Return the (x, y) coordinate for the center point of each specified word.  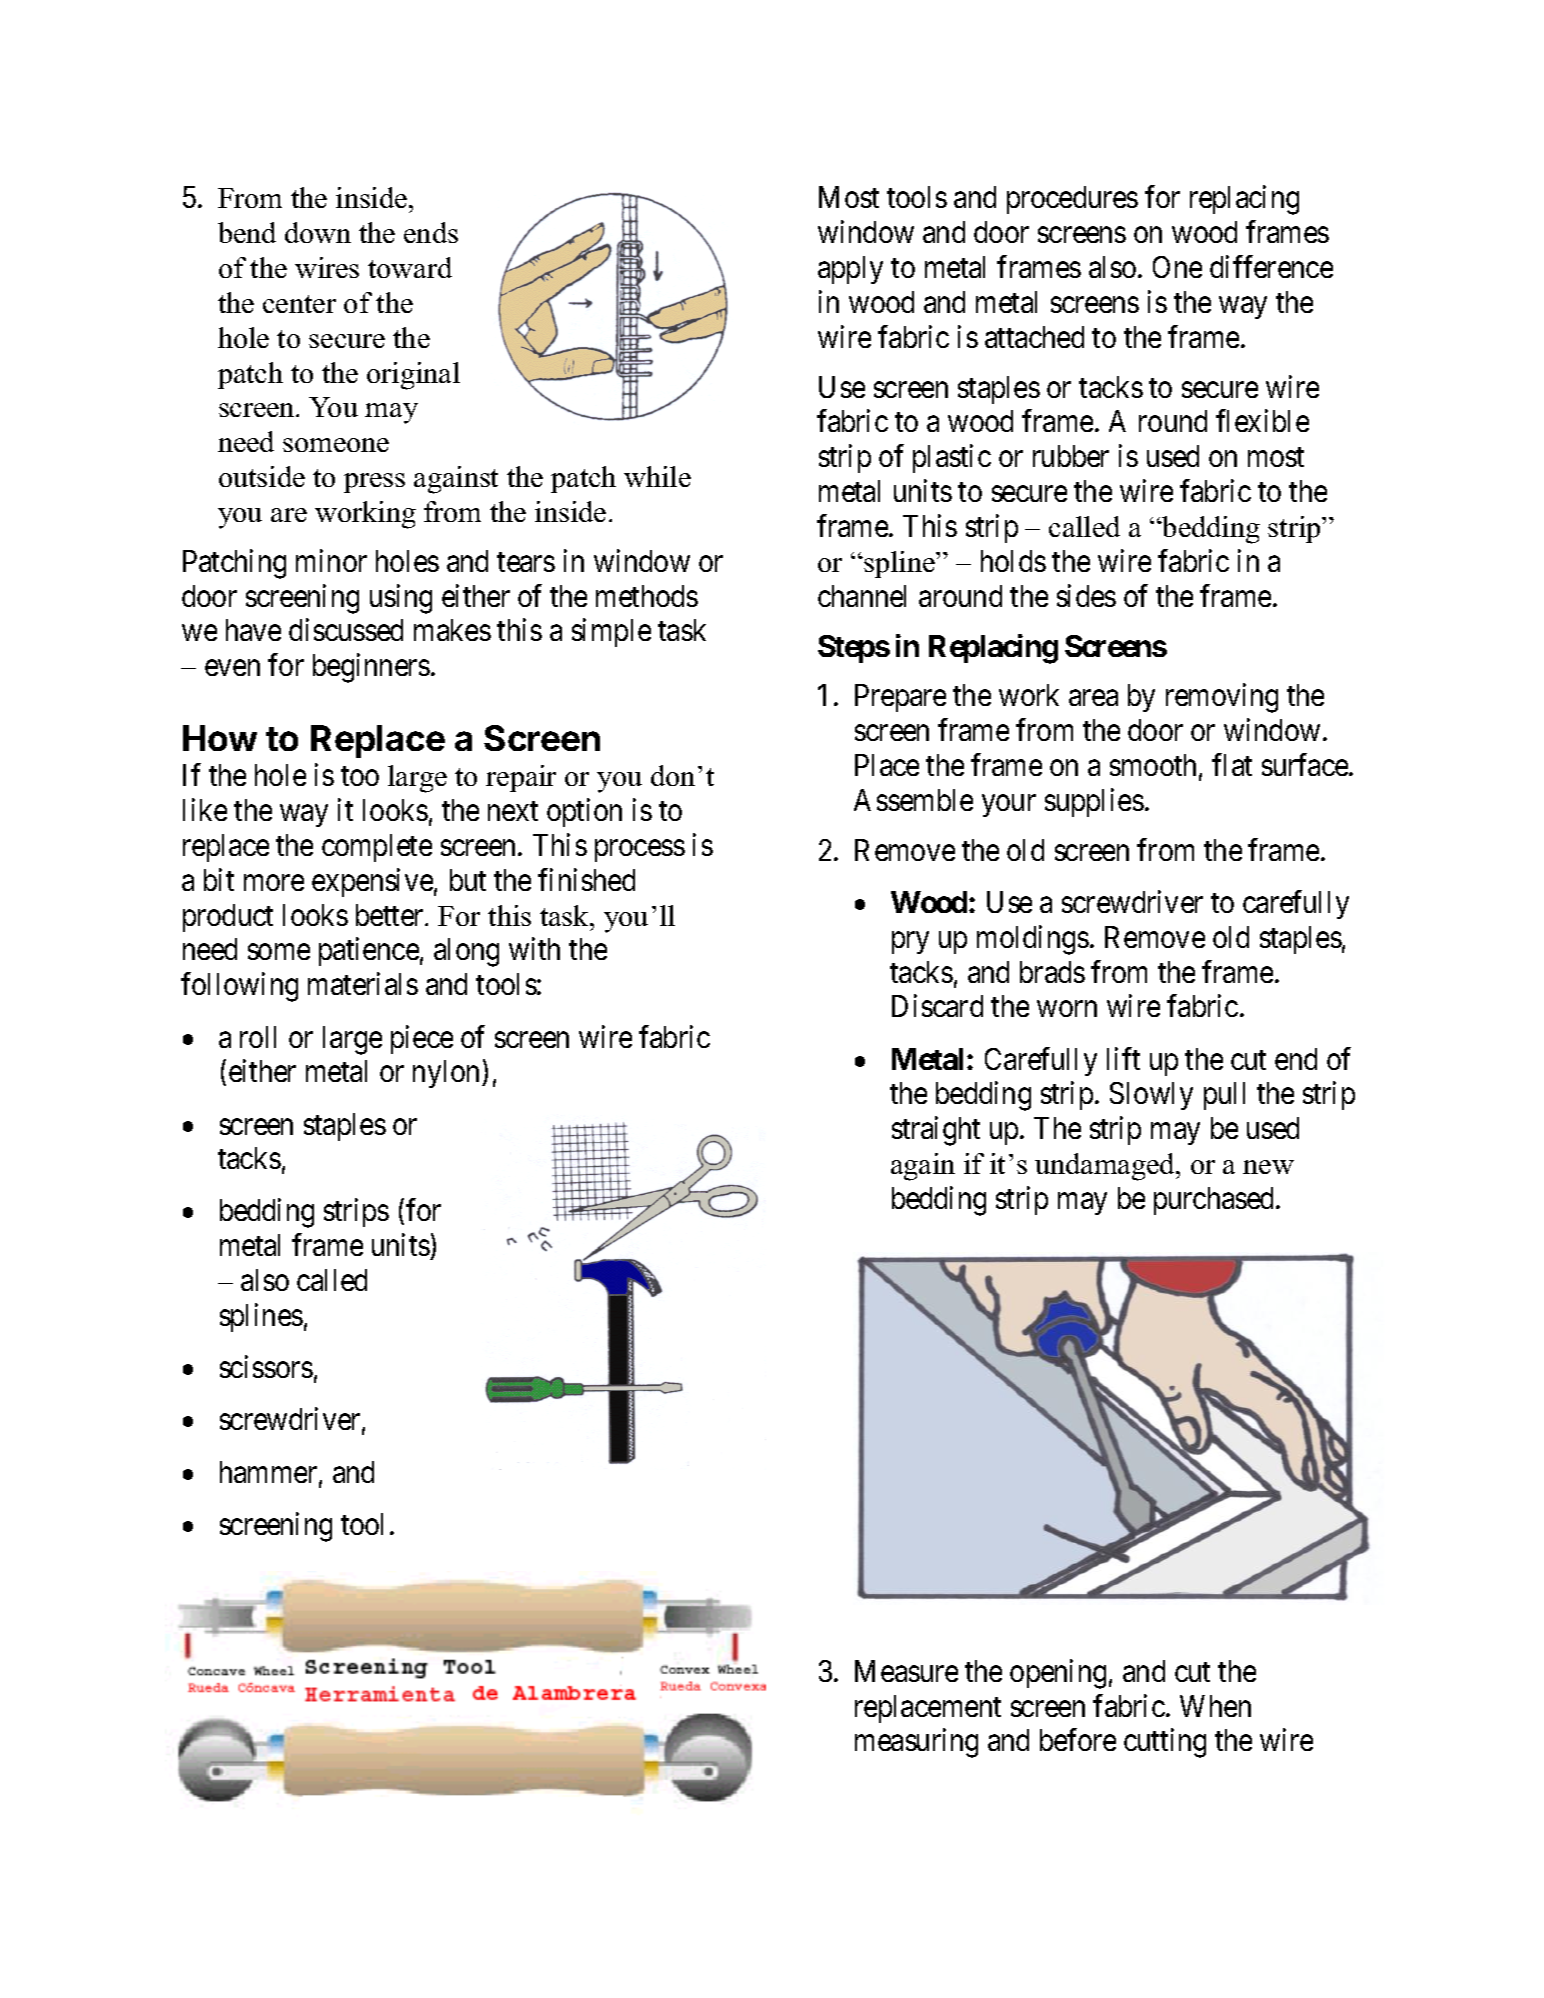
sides (1086, 595)
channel (862, 596)
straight (936, 1131)
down (318, 232)
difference (1271, 266)
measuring (916, 1743)
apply (850, 270)
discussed (346, 630)
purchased (1215, 1201)
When (1215, 1706)
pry (910, 943)
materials (363, 984)
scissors (266, 1366)
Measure (906, 1671)
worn (1067, 1009)
